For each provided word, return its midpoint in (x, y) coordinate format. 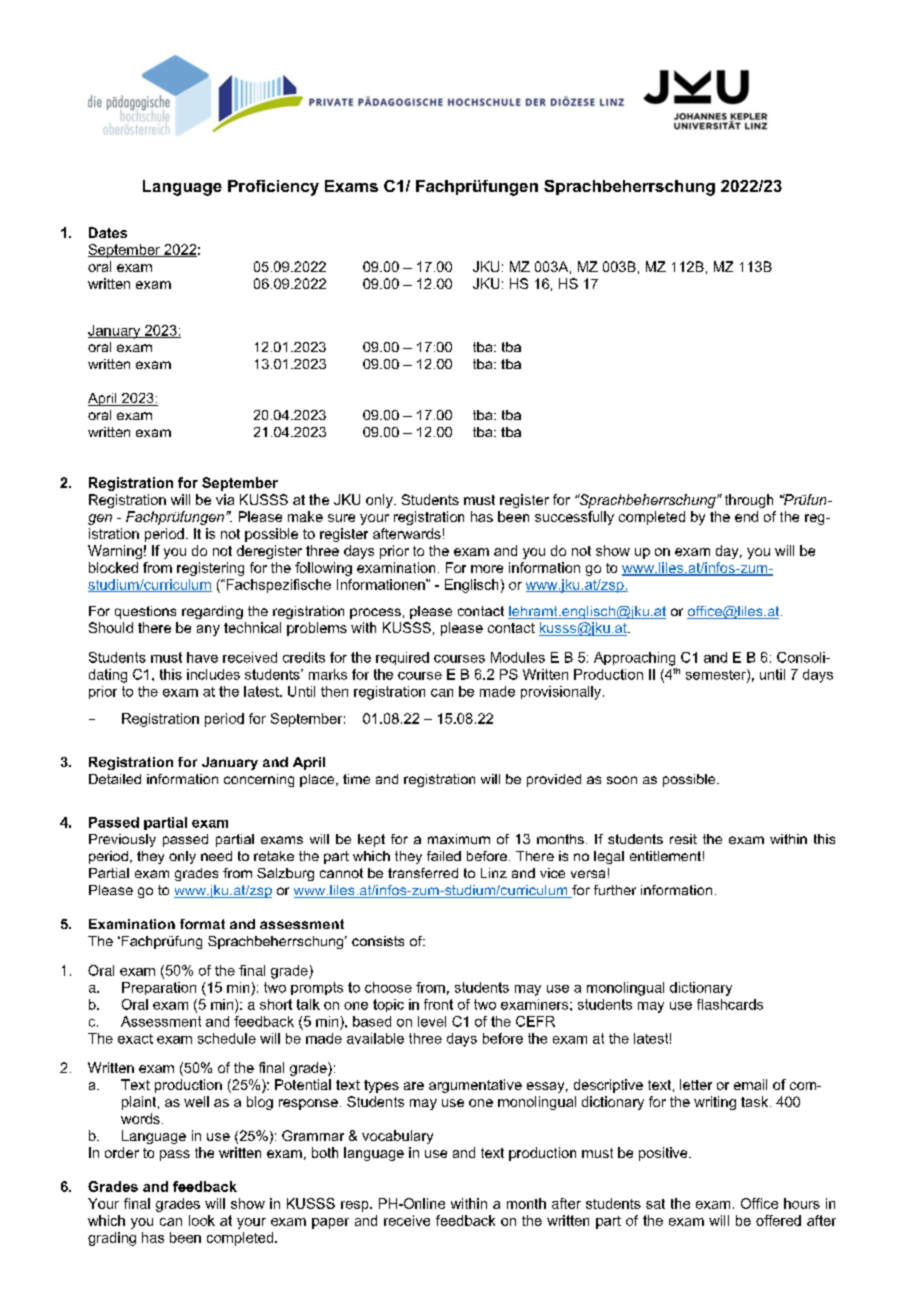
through (749, 501)
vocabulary (397, 1137)
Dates (108, 232)
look (202, 1220)
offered (778, 1220)
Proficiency (273, 188)
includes (213, 674)
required (402, 658)
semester (717, 675)
